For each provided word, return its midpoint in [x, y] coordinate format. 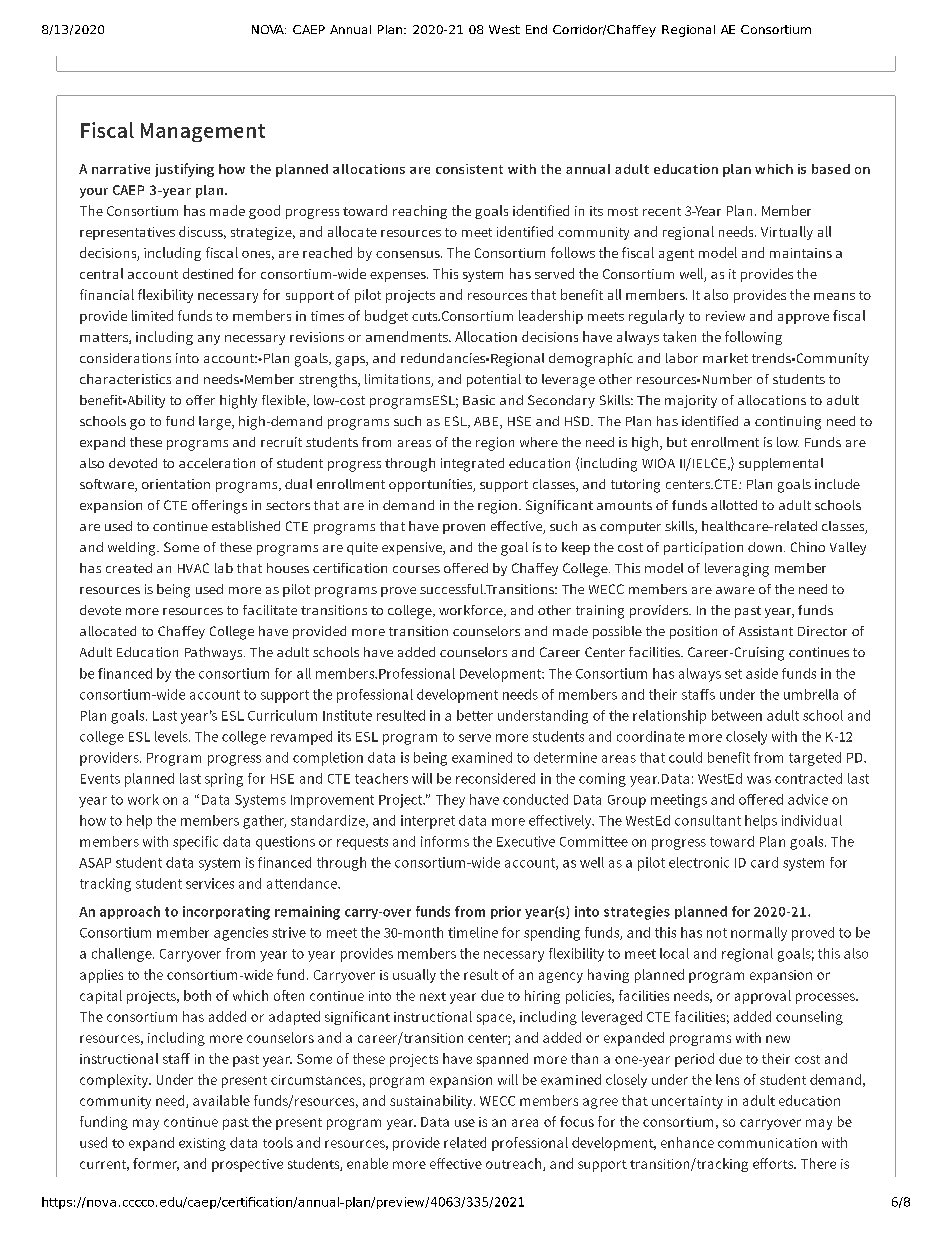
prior [506, 912]
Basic [479, 400]
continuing [788, 423]
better [475, 715]
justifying [184, 170]
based [831, 169]
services [210, 883]
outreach [515, 1164]
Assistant [766, 631]
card [764, 862]
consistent [469, 169]
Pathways [215, 653]
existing [202, 1144]
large [216, 423]
